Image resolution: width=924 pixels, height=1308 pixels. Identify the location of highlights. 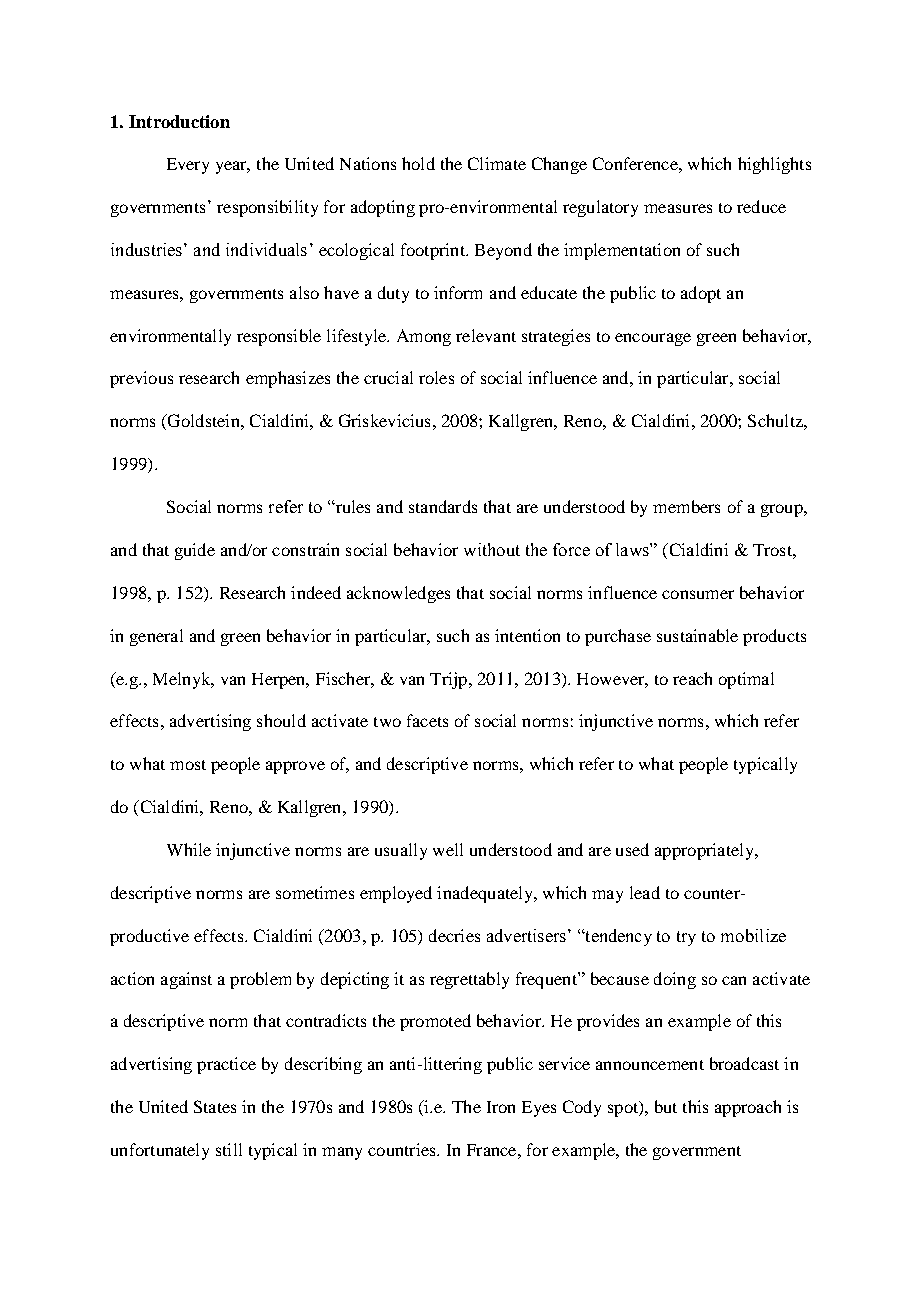
(774, 165).
